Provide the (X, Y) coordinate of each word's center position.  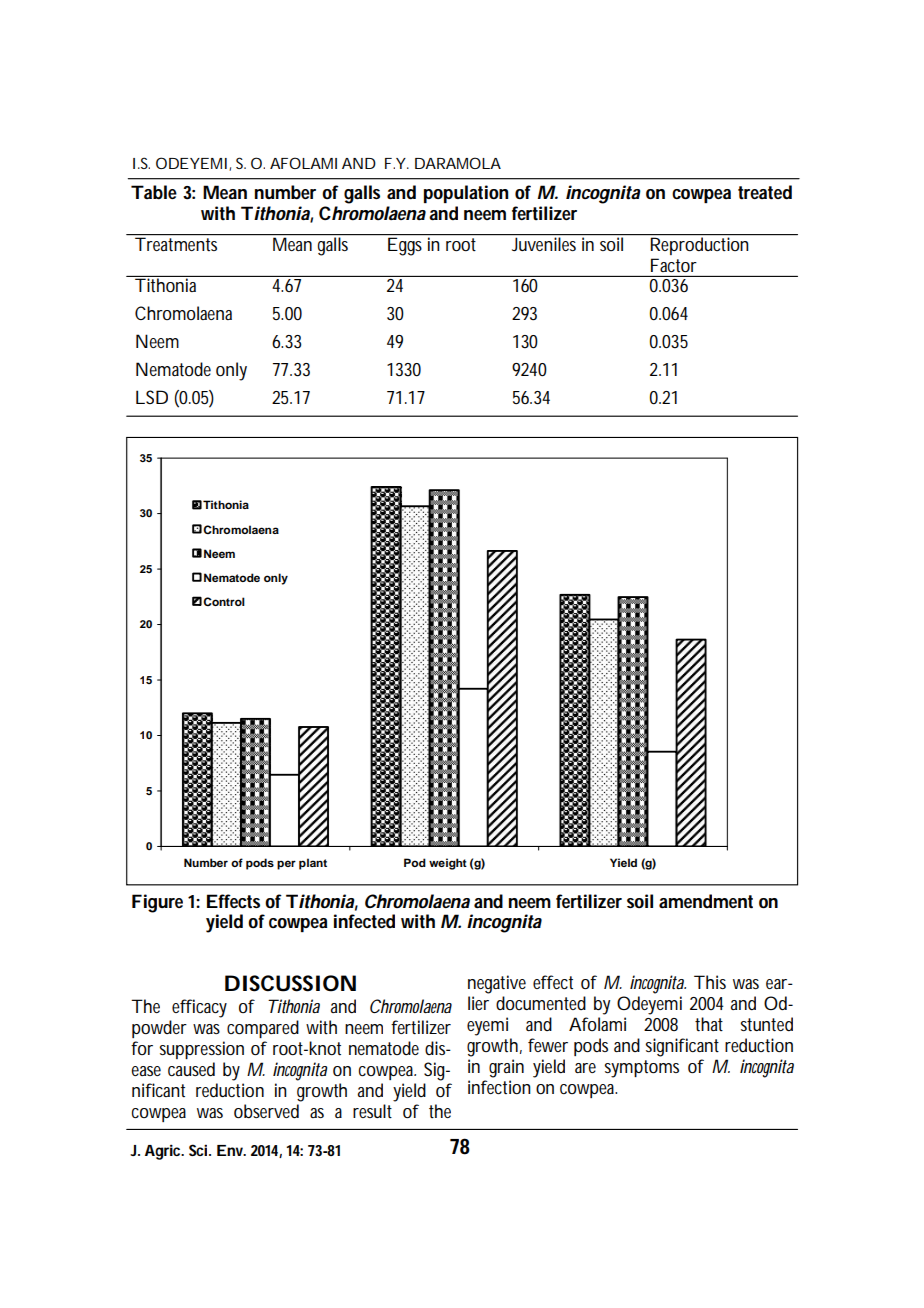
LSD (152, 397)
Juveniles (545, 243)
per (286, 865)
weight (448, 864)
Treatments (178, 243)
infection (499, 1087)
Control (224, 601)
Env (231, 1150)
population (466, 194)
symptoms (642, 1069)
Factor (674, 265)
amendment (706, 901)
